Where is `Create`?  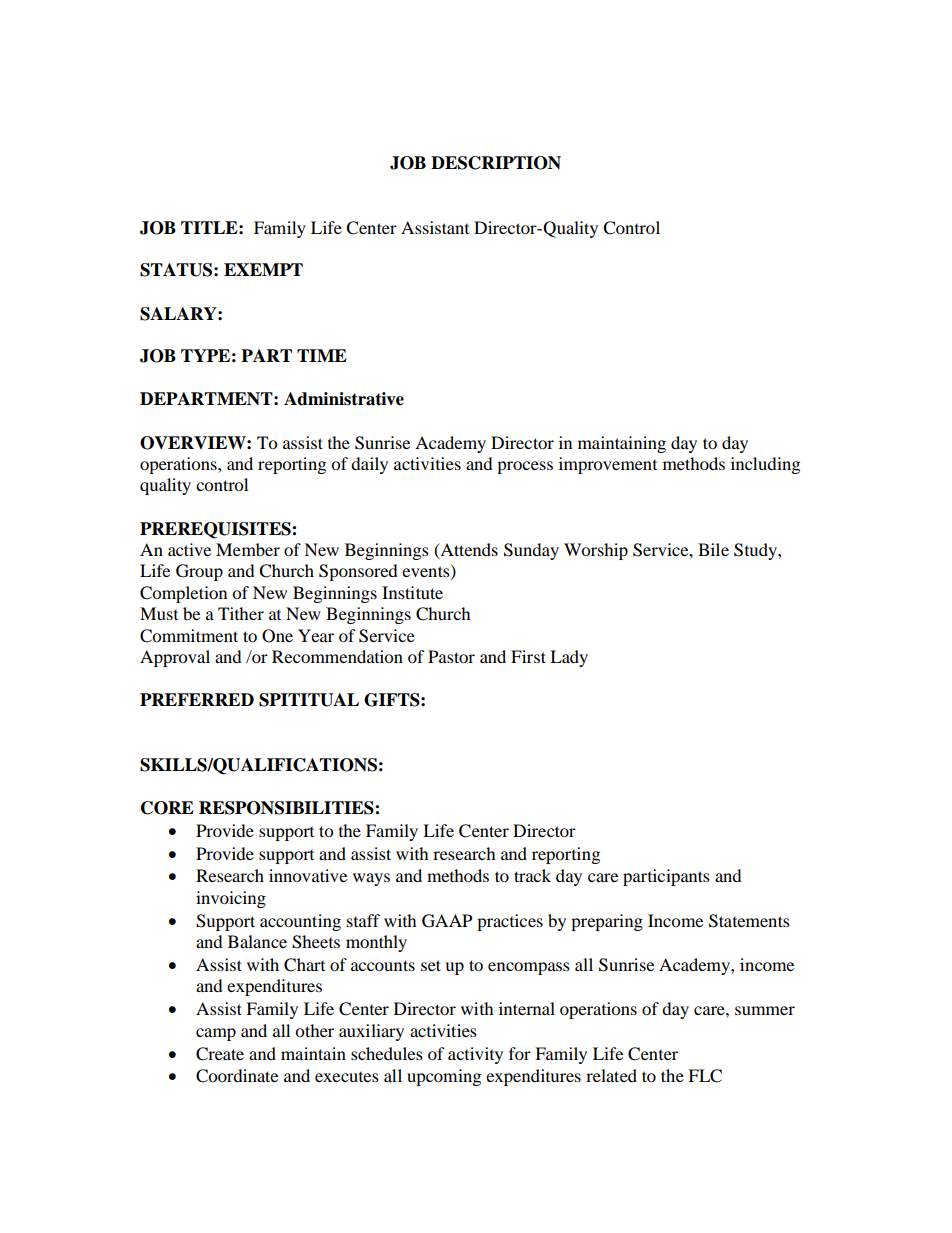 Create is located at coordinates (220, 1054).
